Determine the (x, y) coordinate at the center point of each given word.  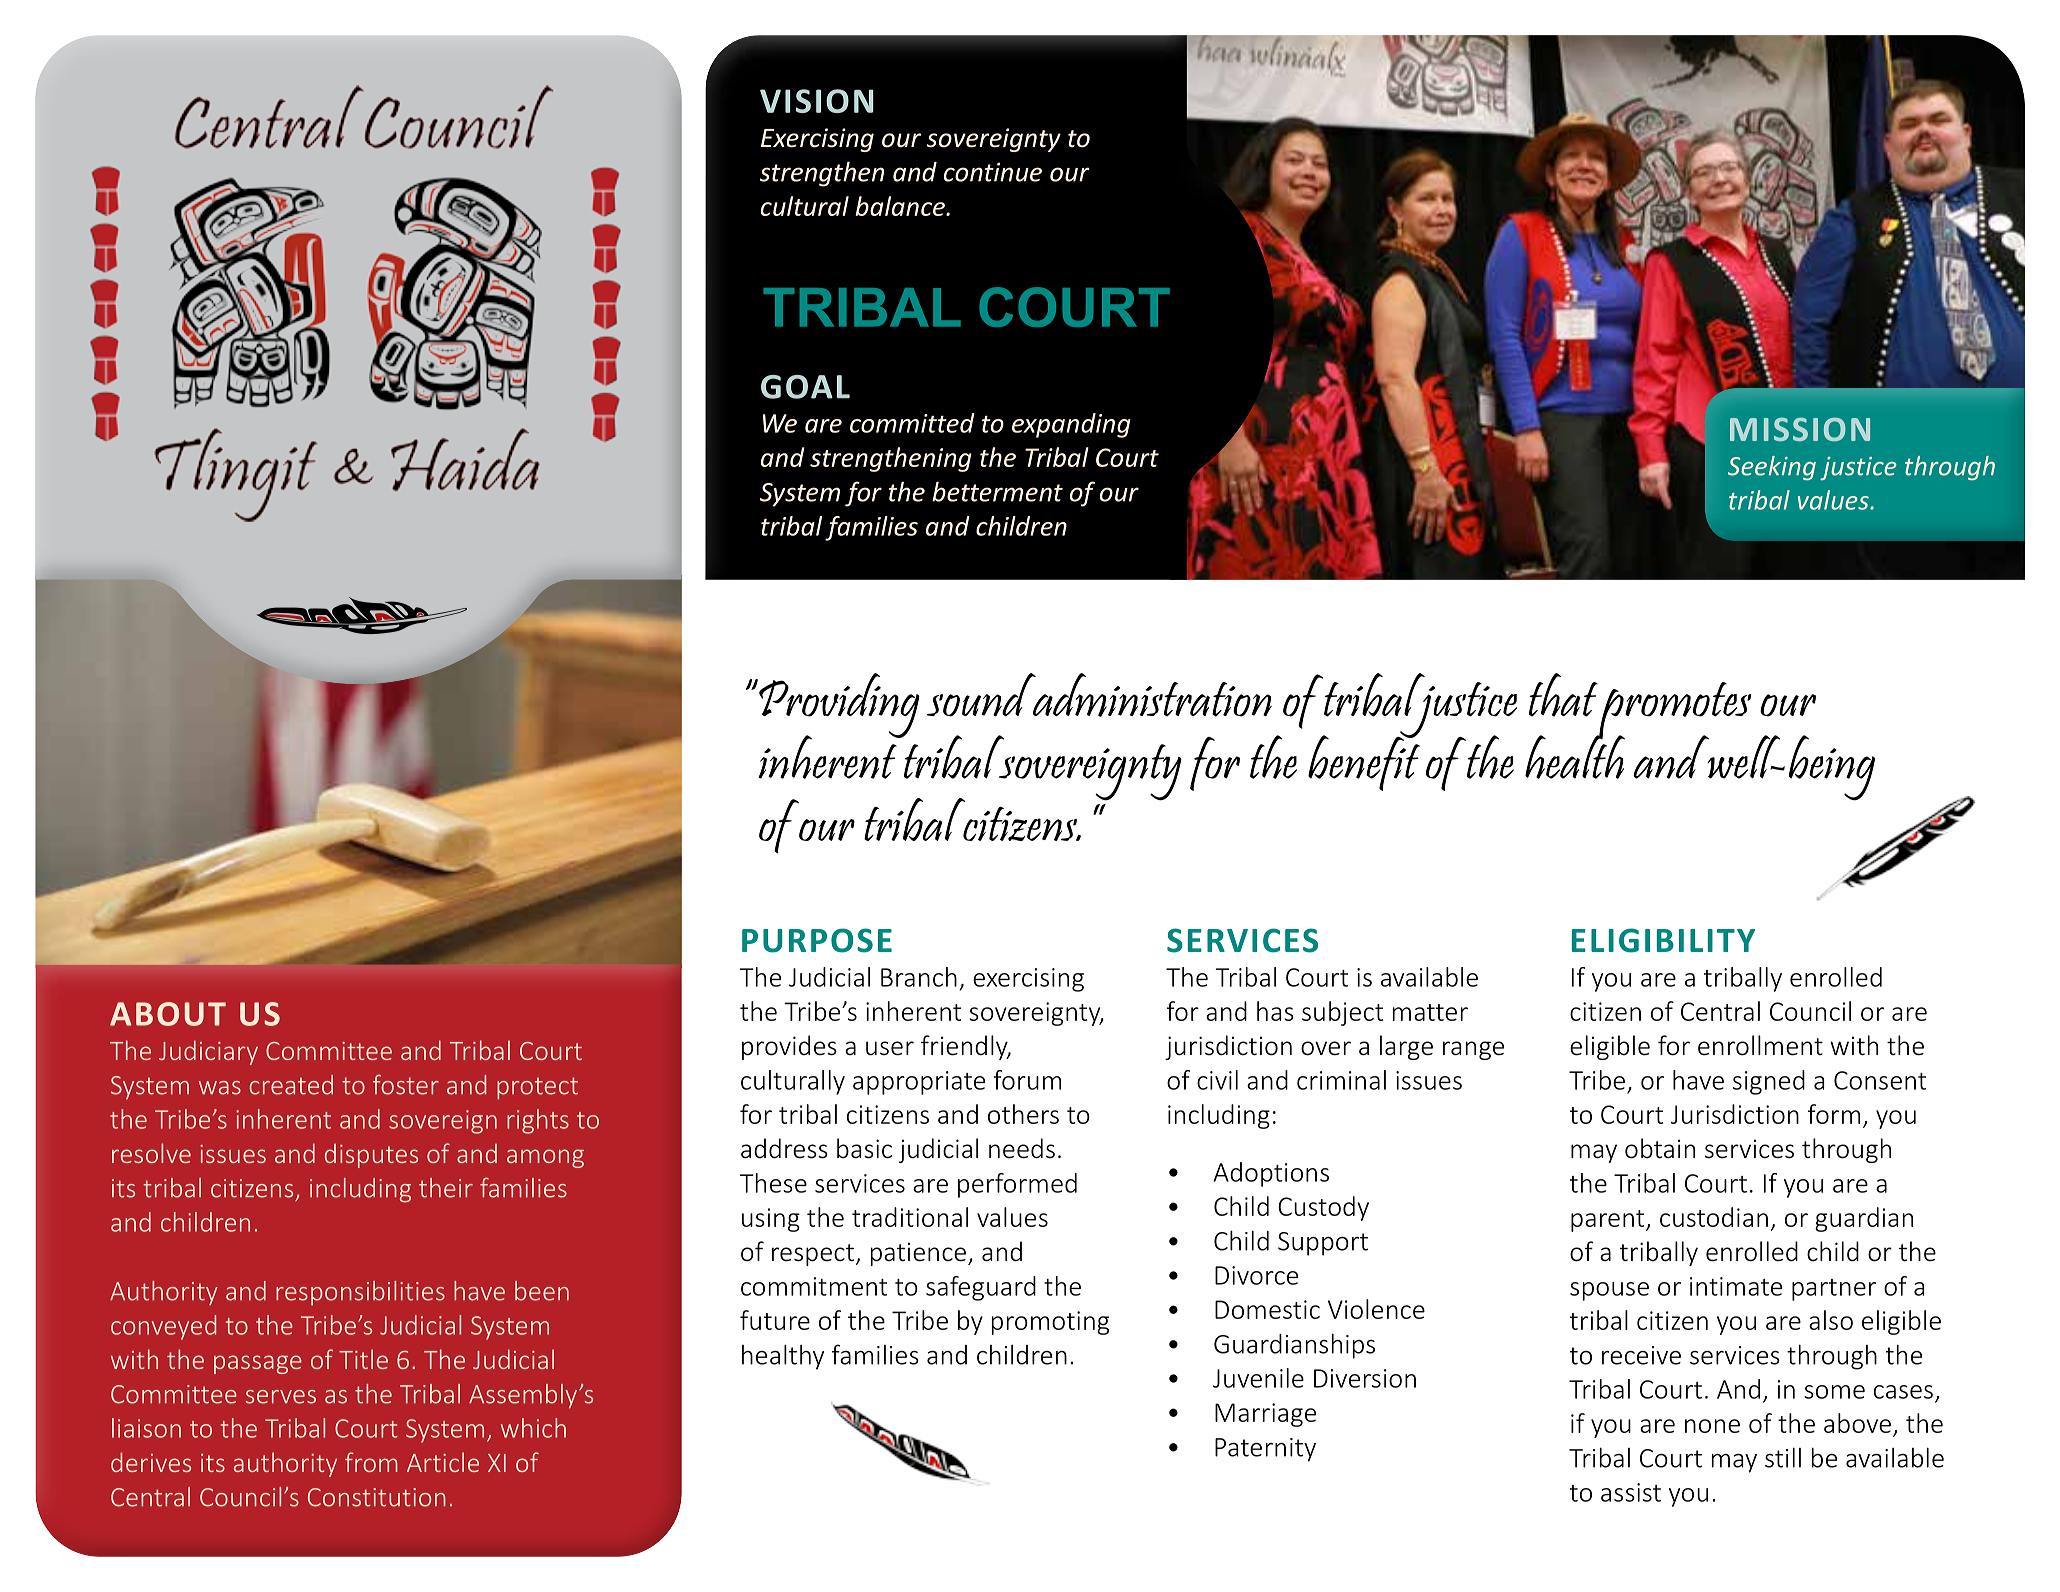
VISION (816, 101)
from (371, 1462)
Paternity (1265, 1450)
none (1712, 1426)
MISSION (1800, 429)
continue (993, 172)
